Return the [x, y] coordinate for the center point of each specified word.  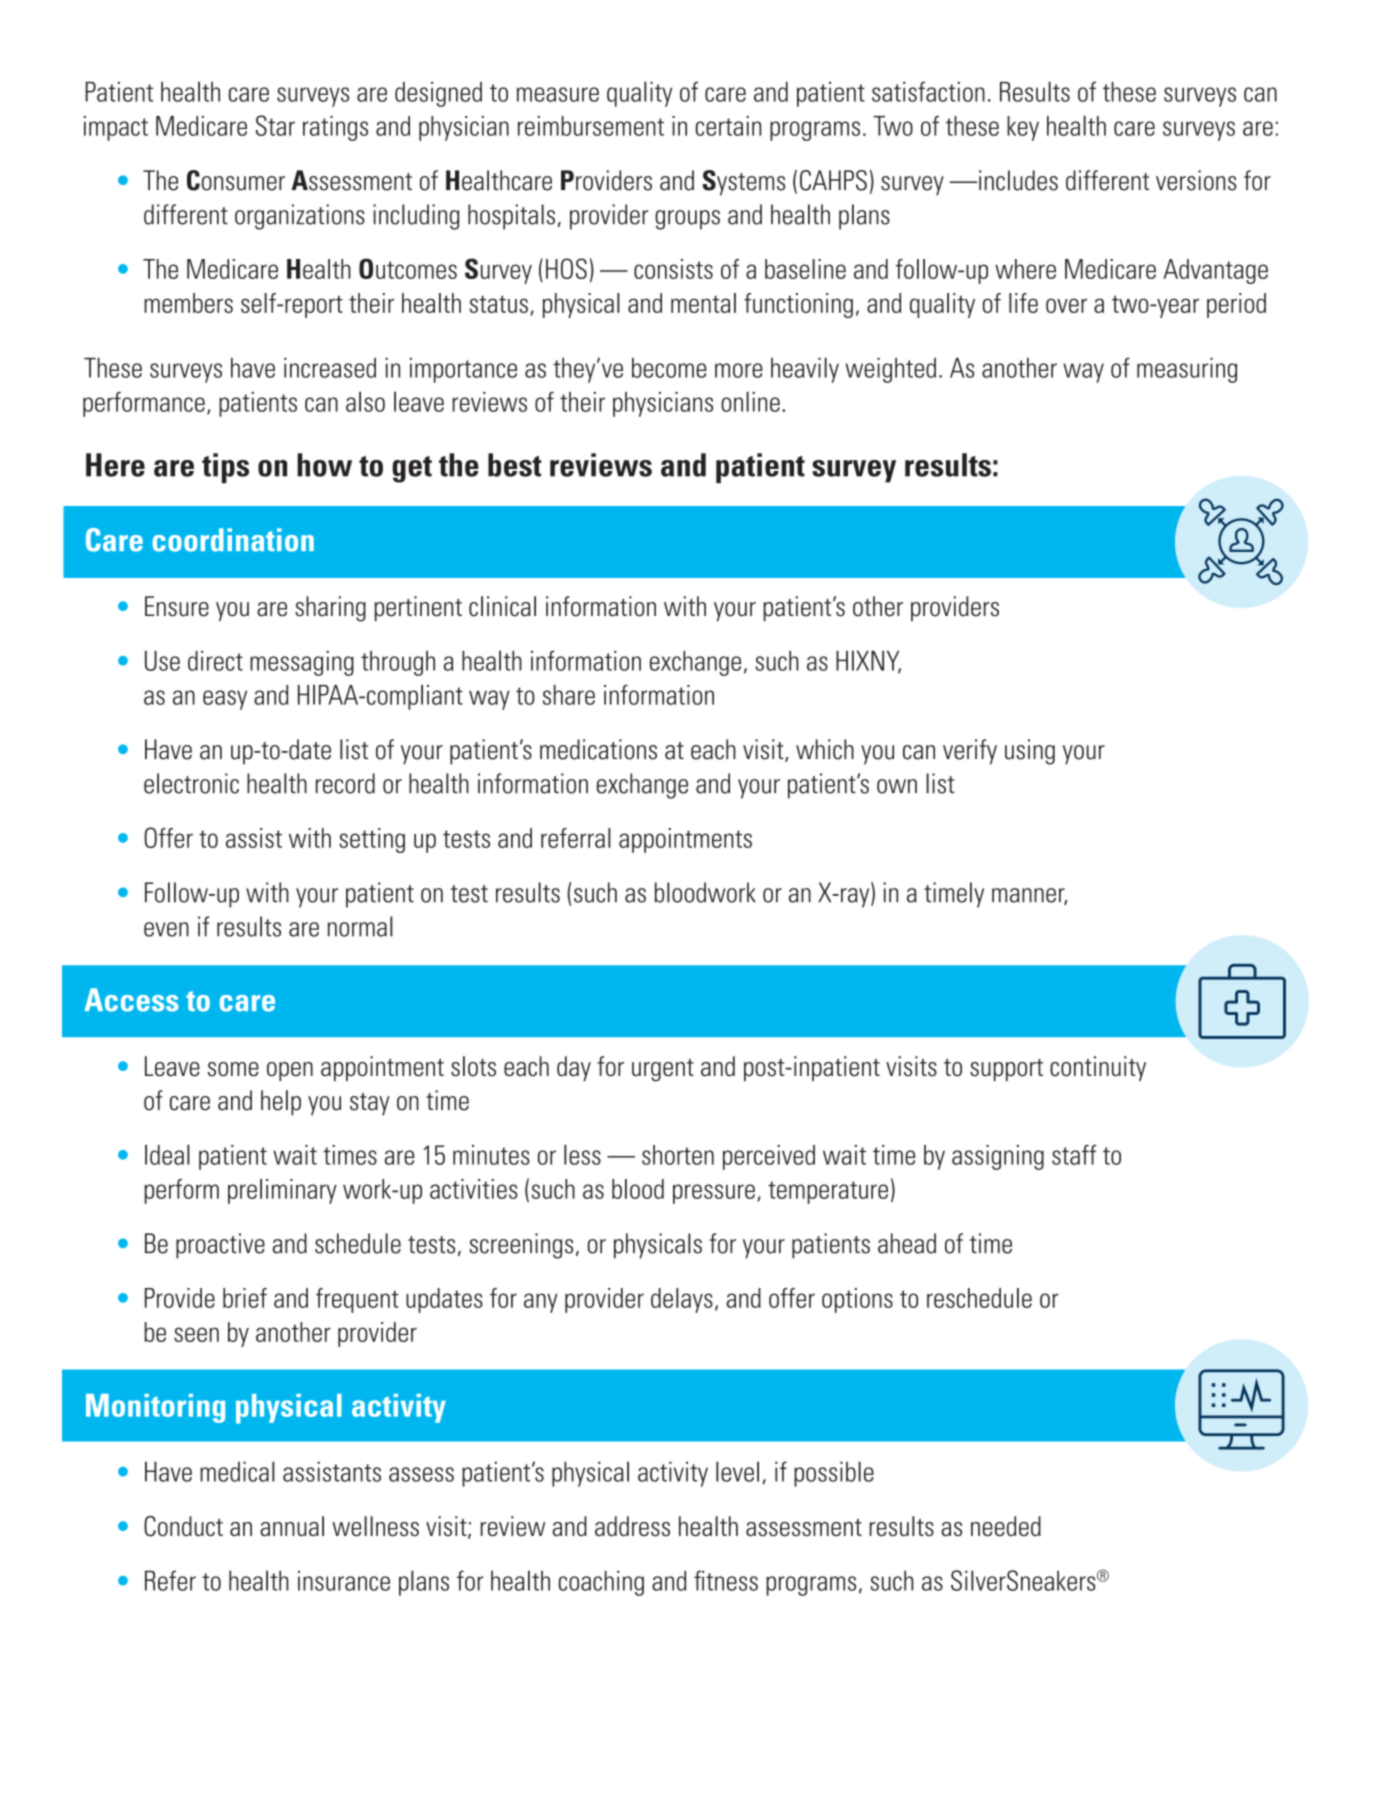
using [1030, 752]
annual [292, 1526]
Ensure [177, 606]
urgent [663, 1070]
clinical [502, 606]
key [1023, 128]
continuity [1098, 1068]
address [632, 1526]
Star [275, 125]
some [233, 1069]
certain [728, 126]
